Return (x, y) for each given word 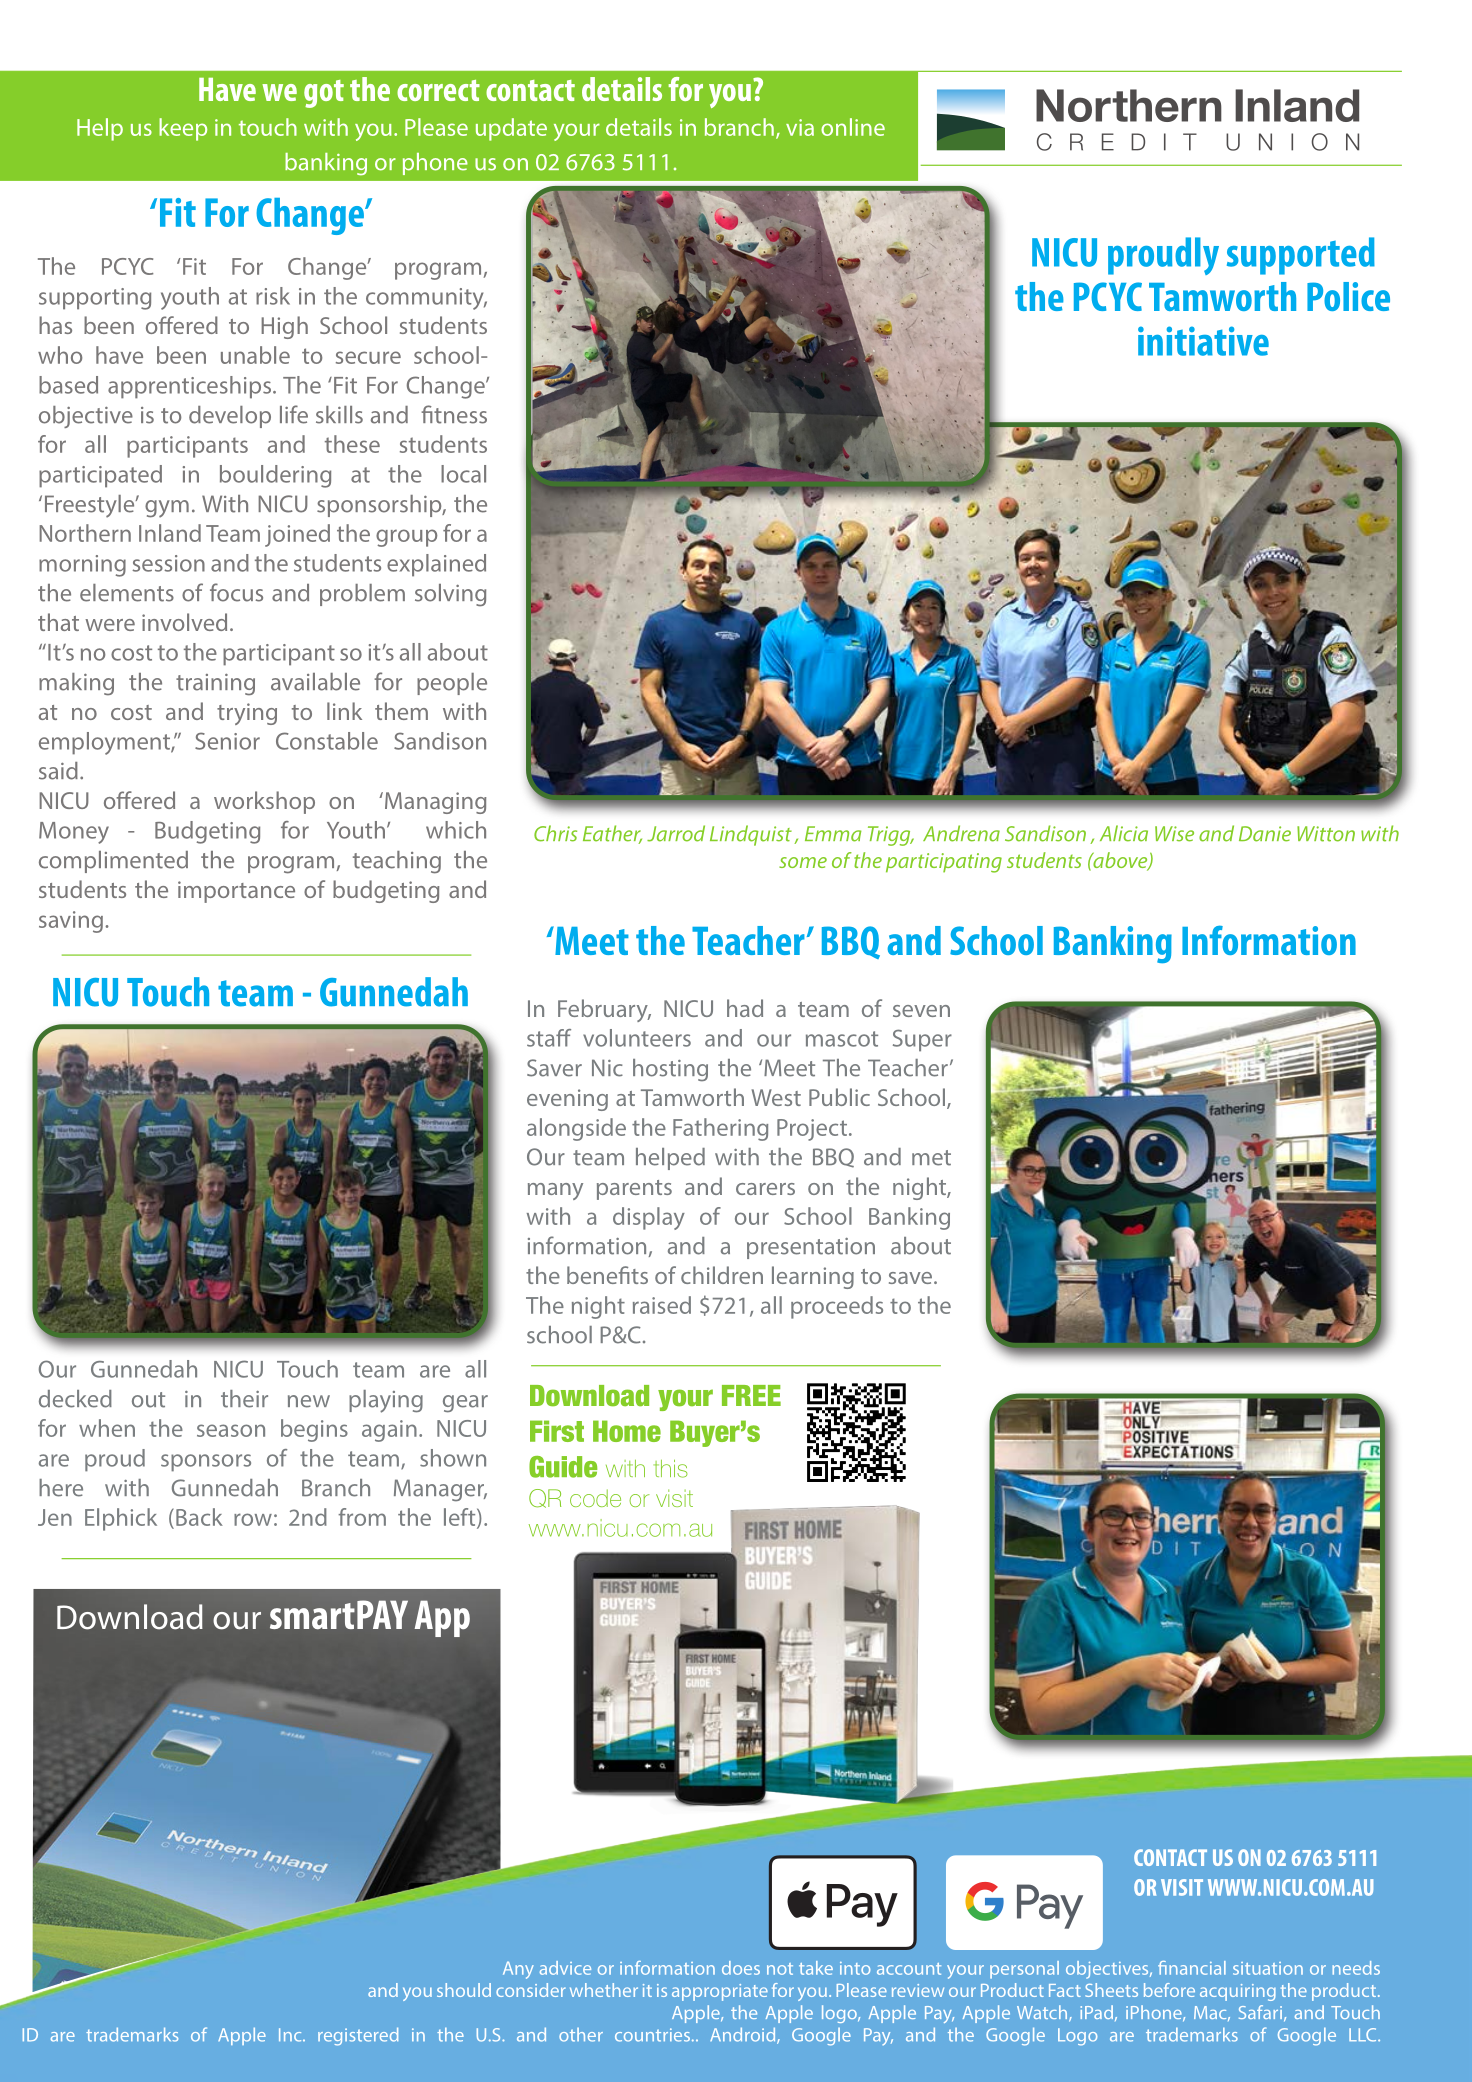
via (800, 127)
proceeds (837, 1307)
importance (236, 892)
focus (236, 592)
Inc (291, 2035)
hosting (670, 1070)
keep (183, 129)
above (1120, 861)
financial (1192, 1968)
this (671, 1469)
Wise (1174, 834)
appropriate (720, 1992)
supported (1301, 256)
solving (450, 595)
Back (199, 1517)
